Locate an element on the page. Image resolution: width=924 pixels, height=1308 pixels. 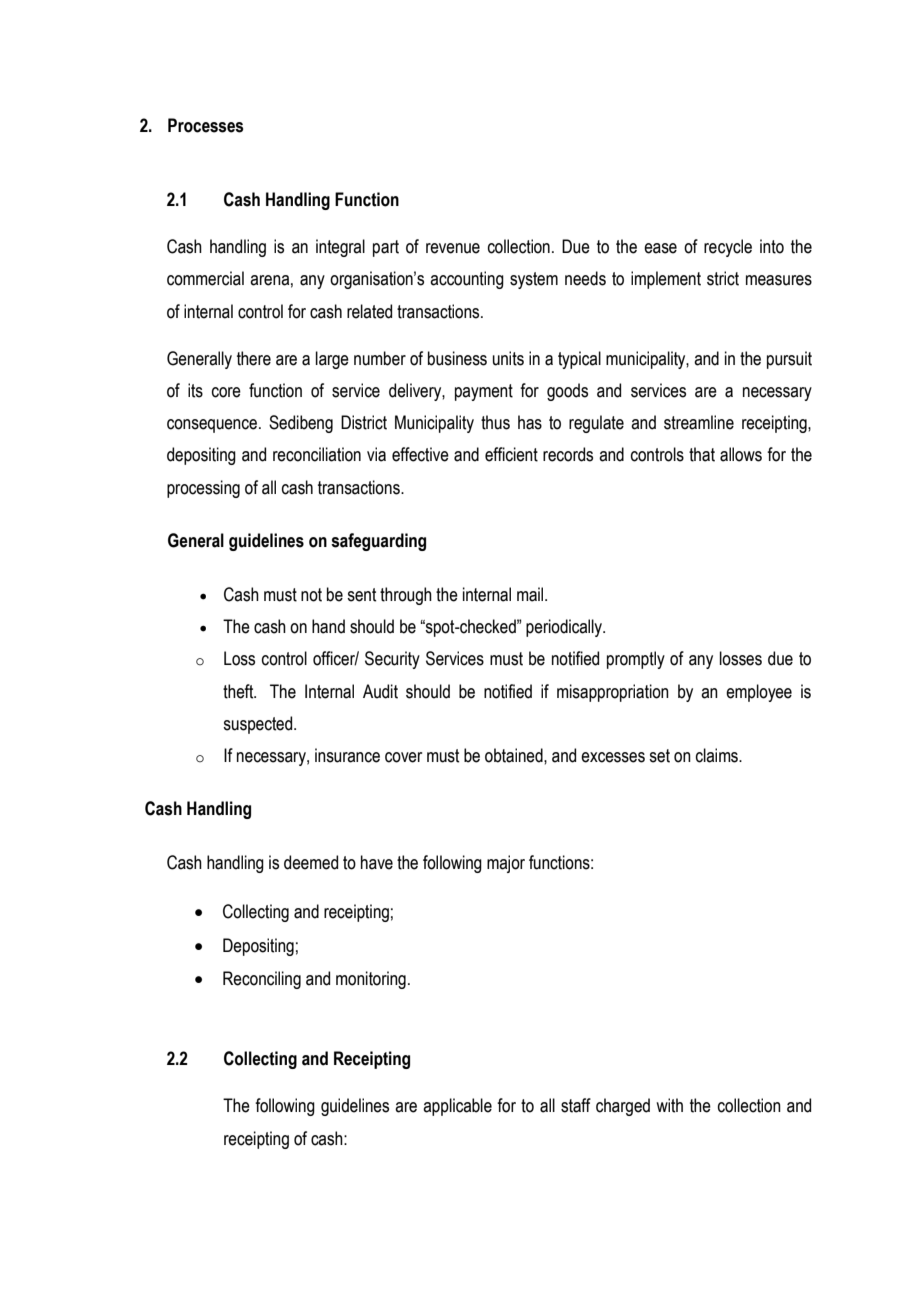
revenue is located at coordinates (453, 248).
